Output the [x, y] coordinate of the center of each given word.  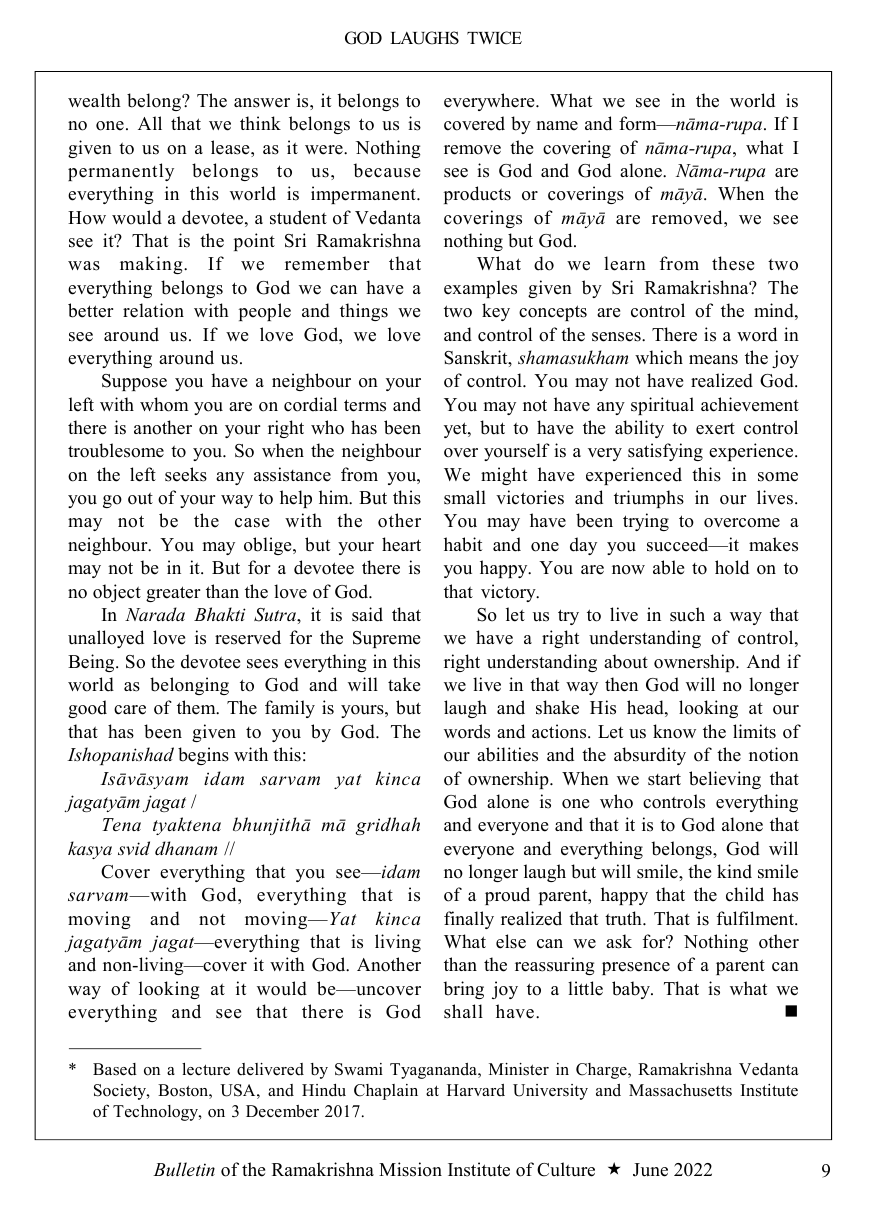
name [557, 126]
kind [734, 871]
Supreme [386, 639]
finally [469, 920]
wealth [94, 100]
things [364, 312]
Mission [410, 1169]
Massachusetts [680, 1090]
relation [153, 310]
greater [173, 594]
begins [203, 756]
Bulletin [184, 1169]
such [687, 614]
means [713, 360]
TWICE [494, 38]
